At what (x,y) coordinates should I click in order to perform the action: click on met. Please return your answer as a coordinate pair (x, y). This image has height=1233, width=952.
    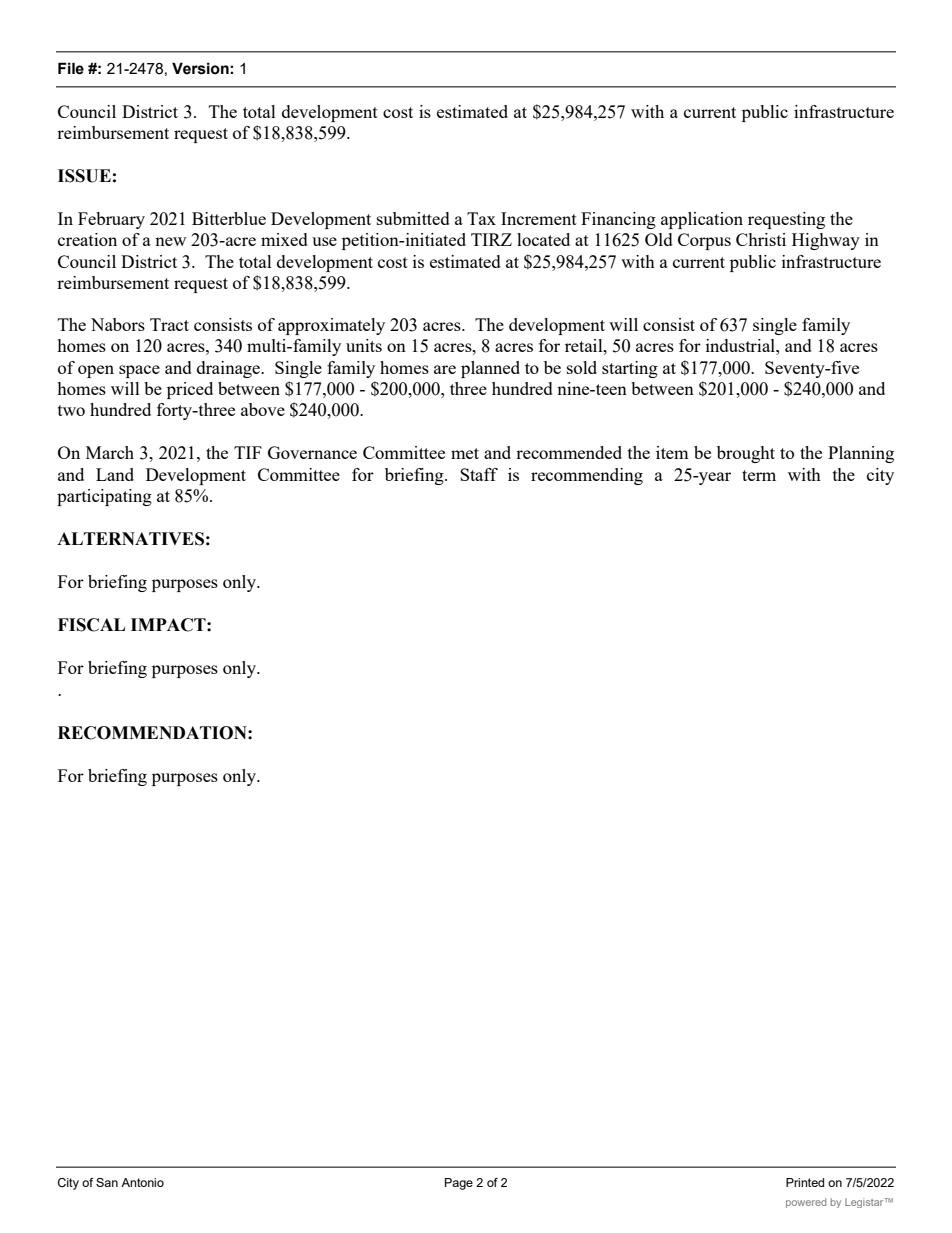
    Looking at the image, I should click on (465, 453).
